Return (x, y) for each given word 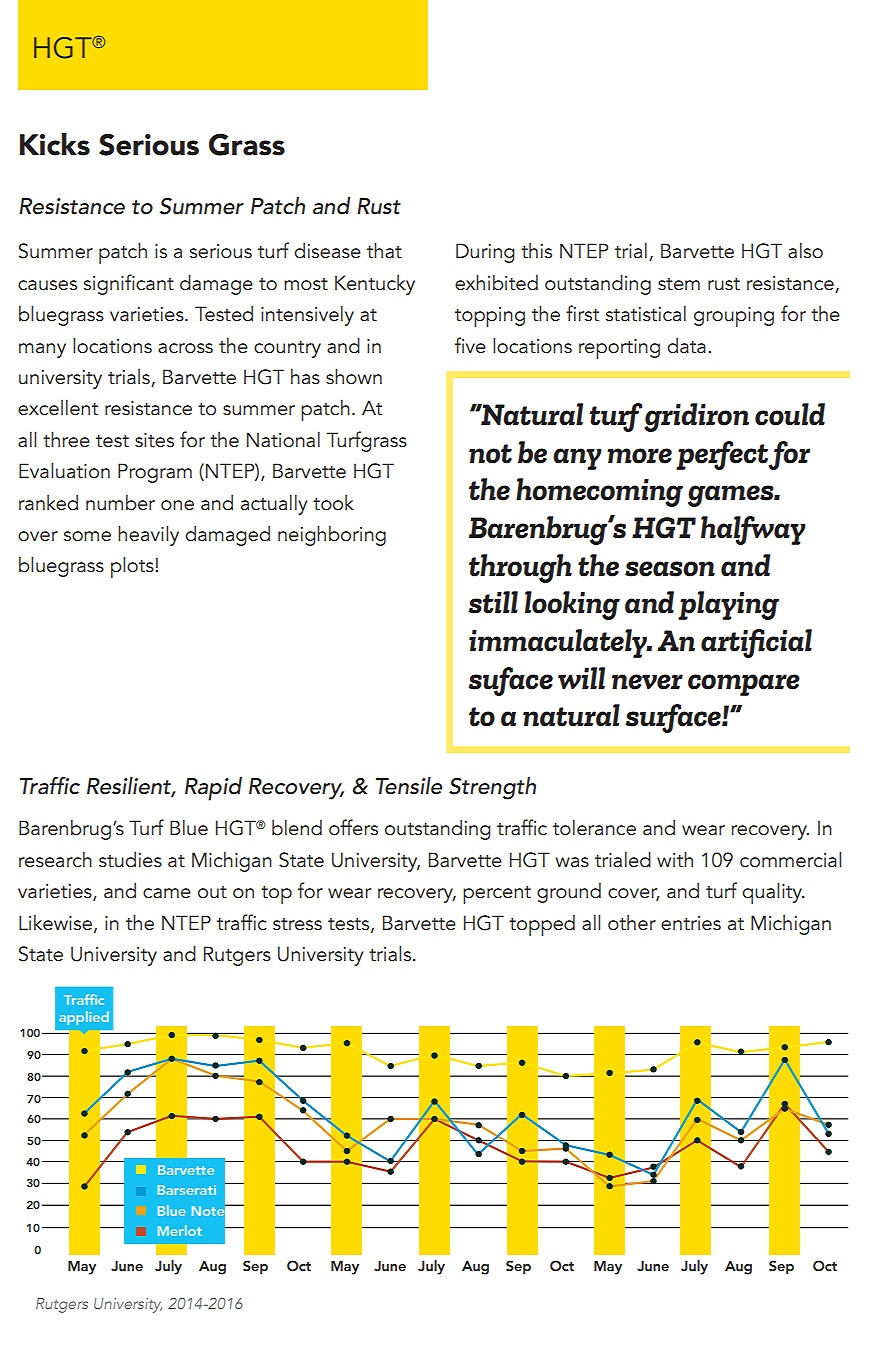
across (185, 348)
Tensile (409, 786)
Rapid (213, 789)
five (470, 345)
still (493, 602)
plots (133, 567)
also (805, 250)
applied (84, 1018)
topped (542, 925)
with (675, 859)
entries (691, 923)
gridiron (696, 417)
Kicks (55, 144)
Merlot (180, 1230)
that (384, 250)
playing (728, 605)
